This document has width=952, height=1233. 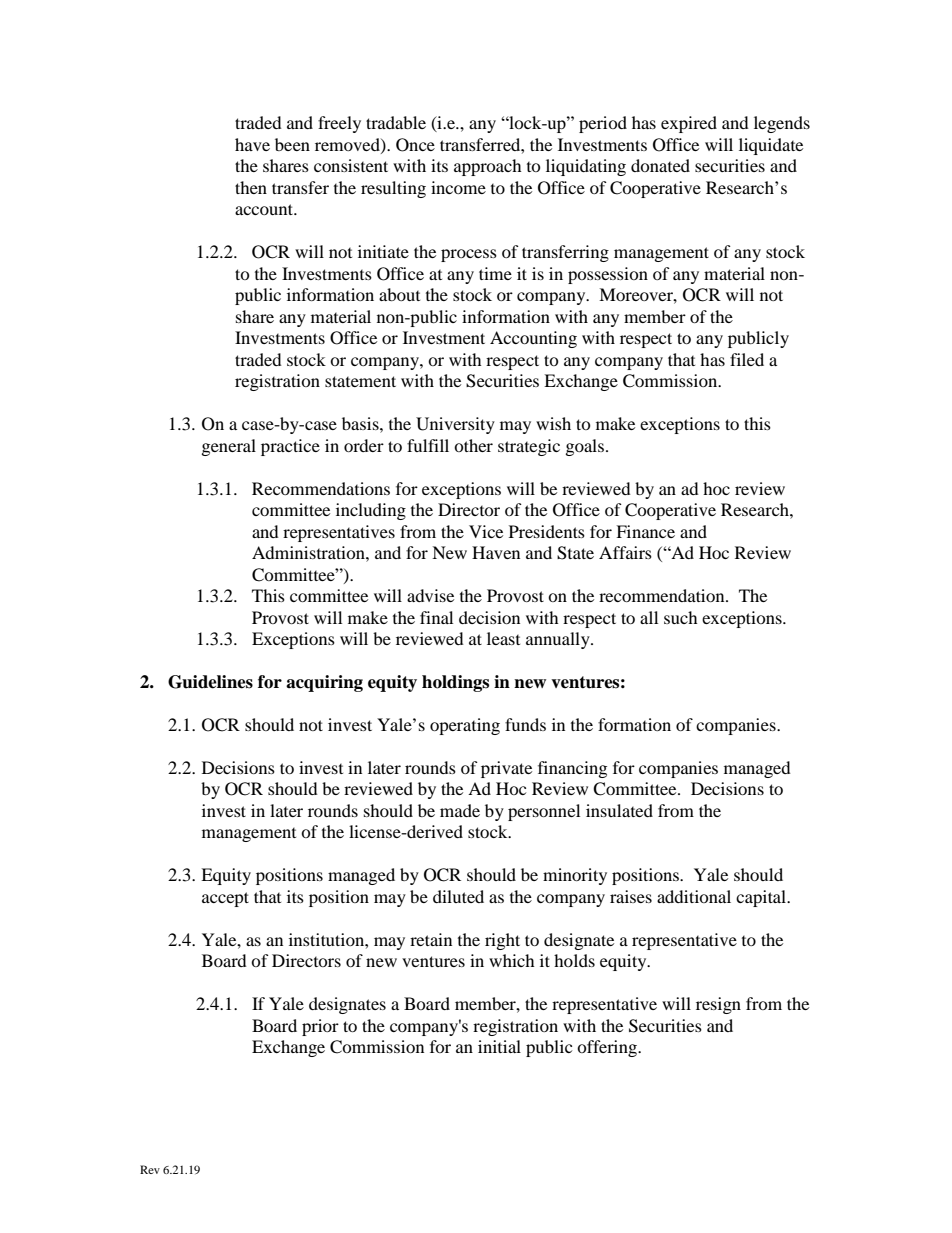 What do you see at coordinates (681, 617) in the document?
I see `such` at bounding box center [681, 617].
